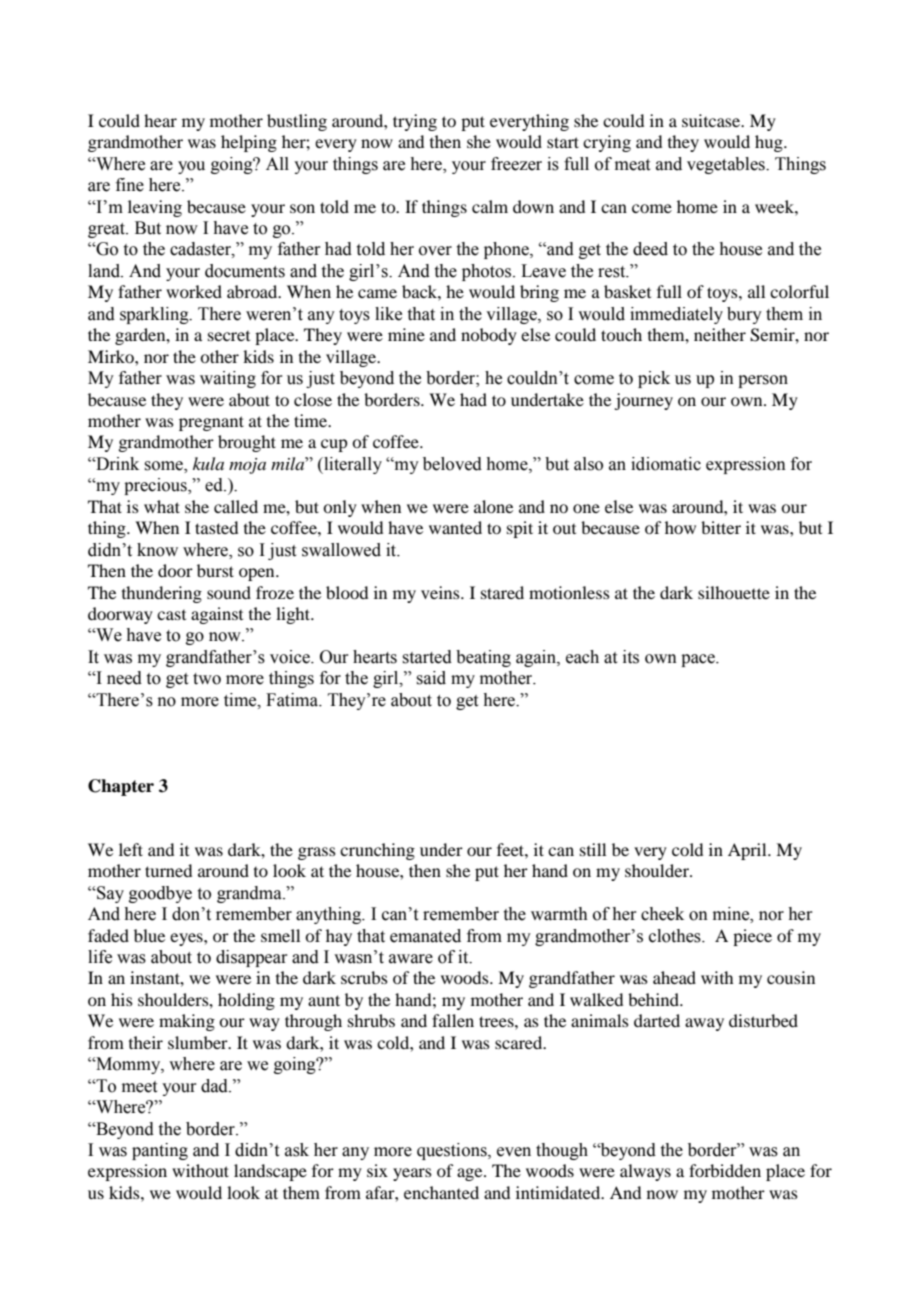  Describe the element at coordinates (453, 1151) in the screenshot. I see `questions` at that location.
